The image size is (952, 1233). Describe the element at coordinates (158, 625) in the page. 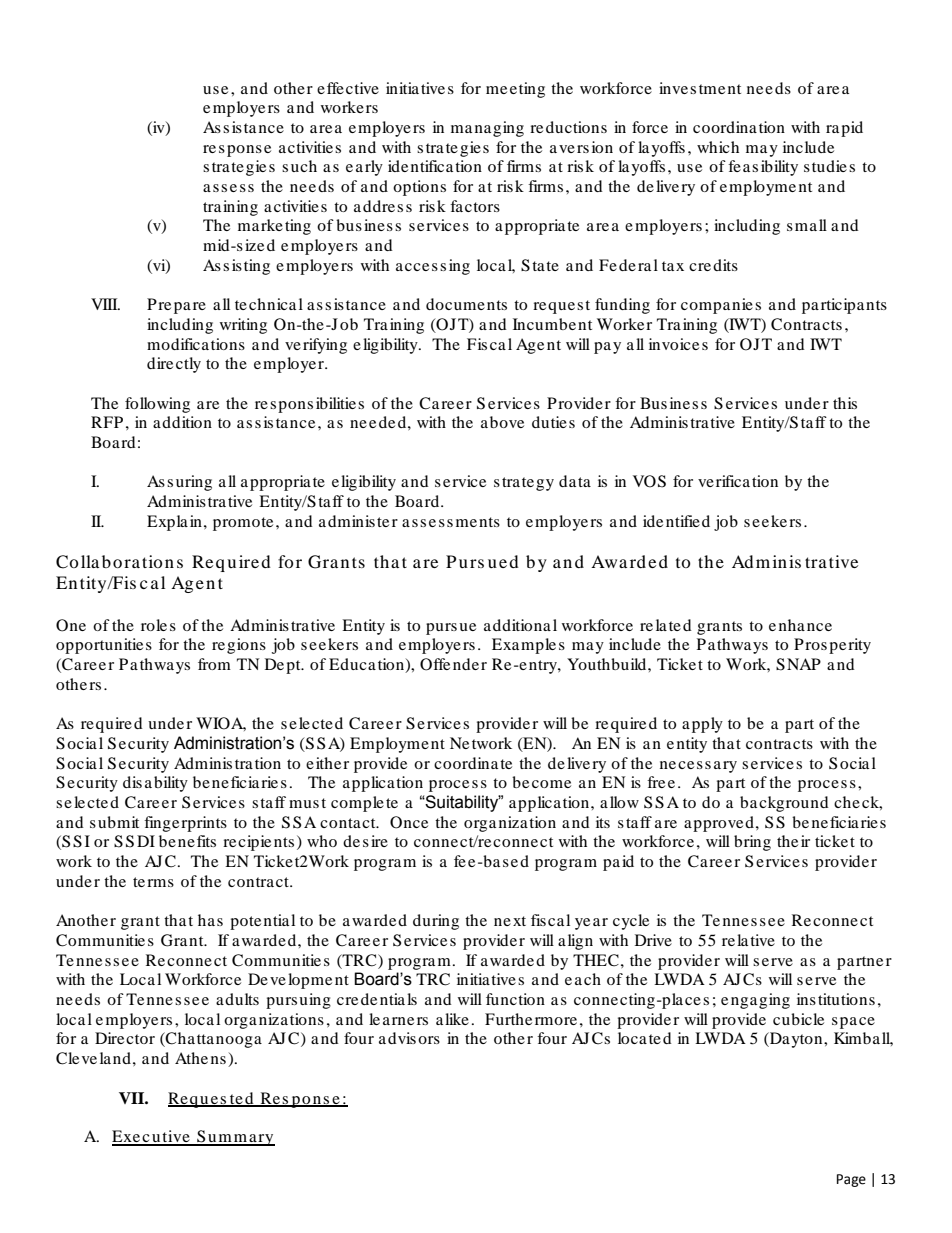

I see `roles` at that location.
